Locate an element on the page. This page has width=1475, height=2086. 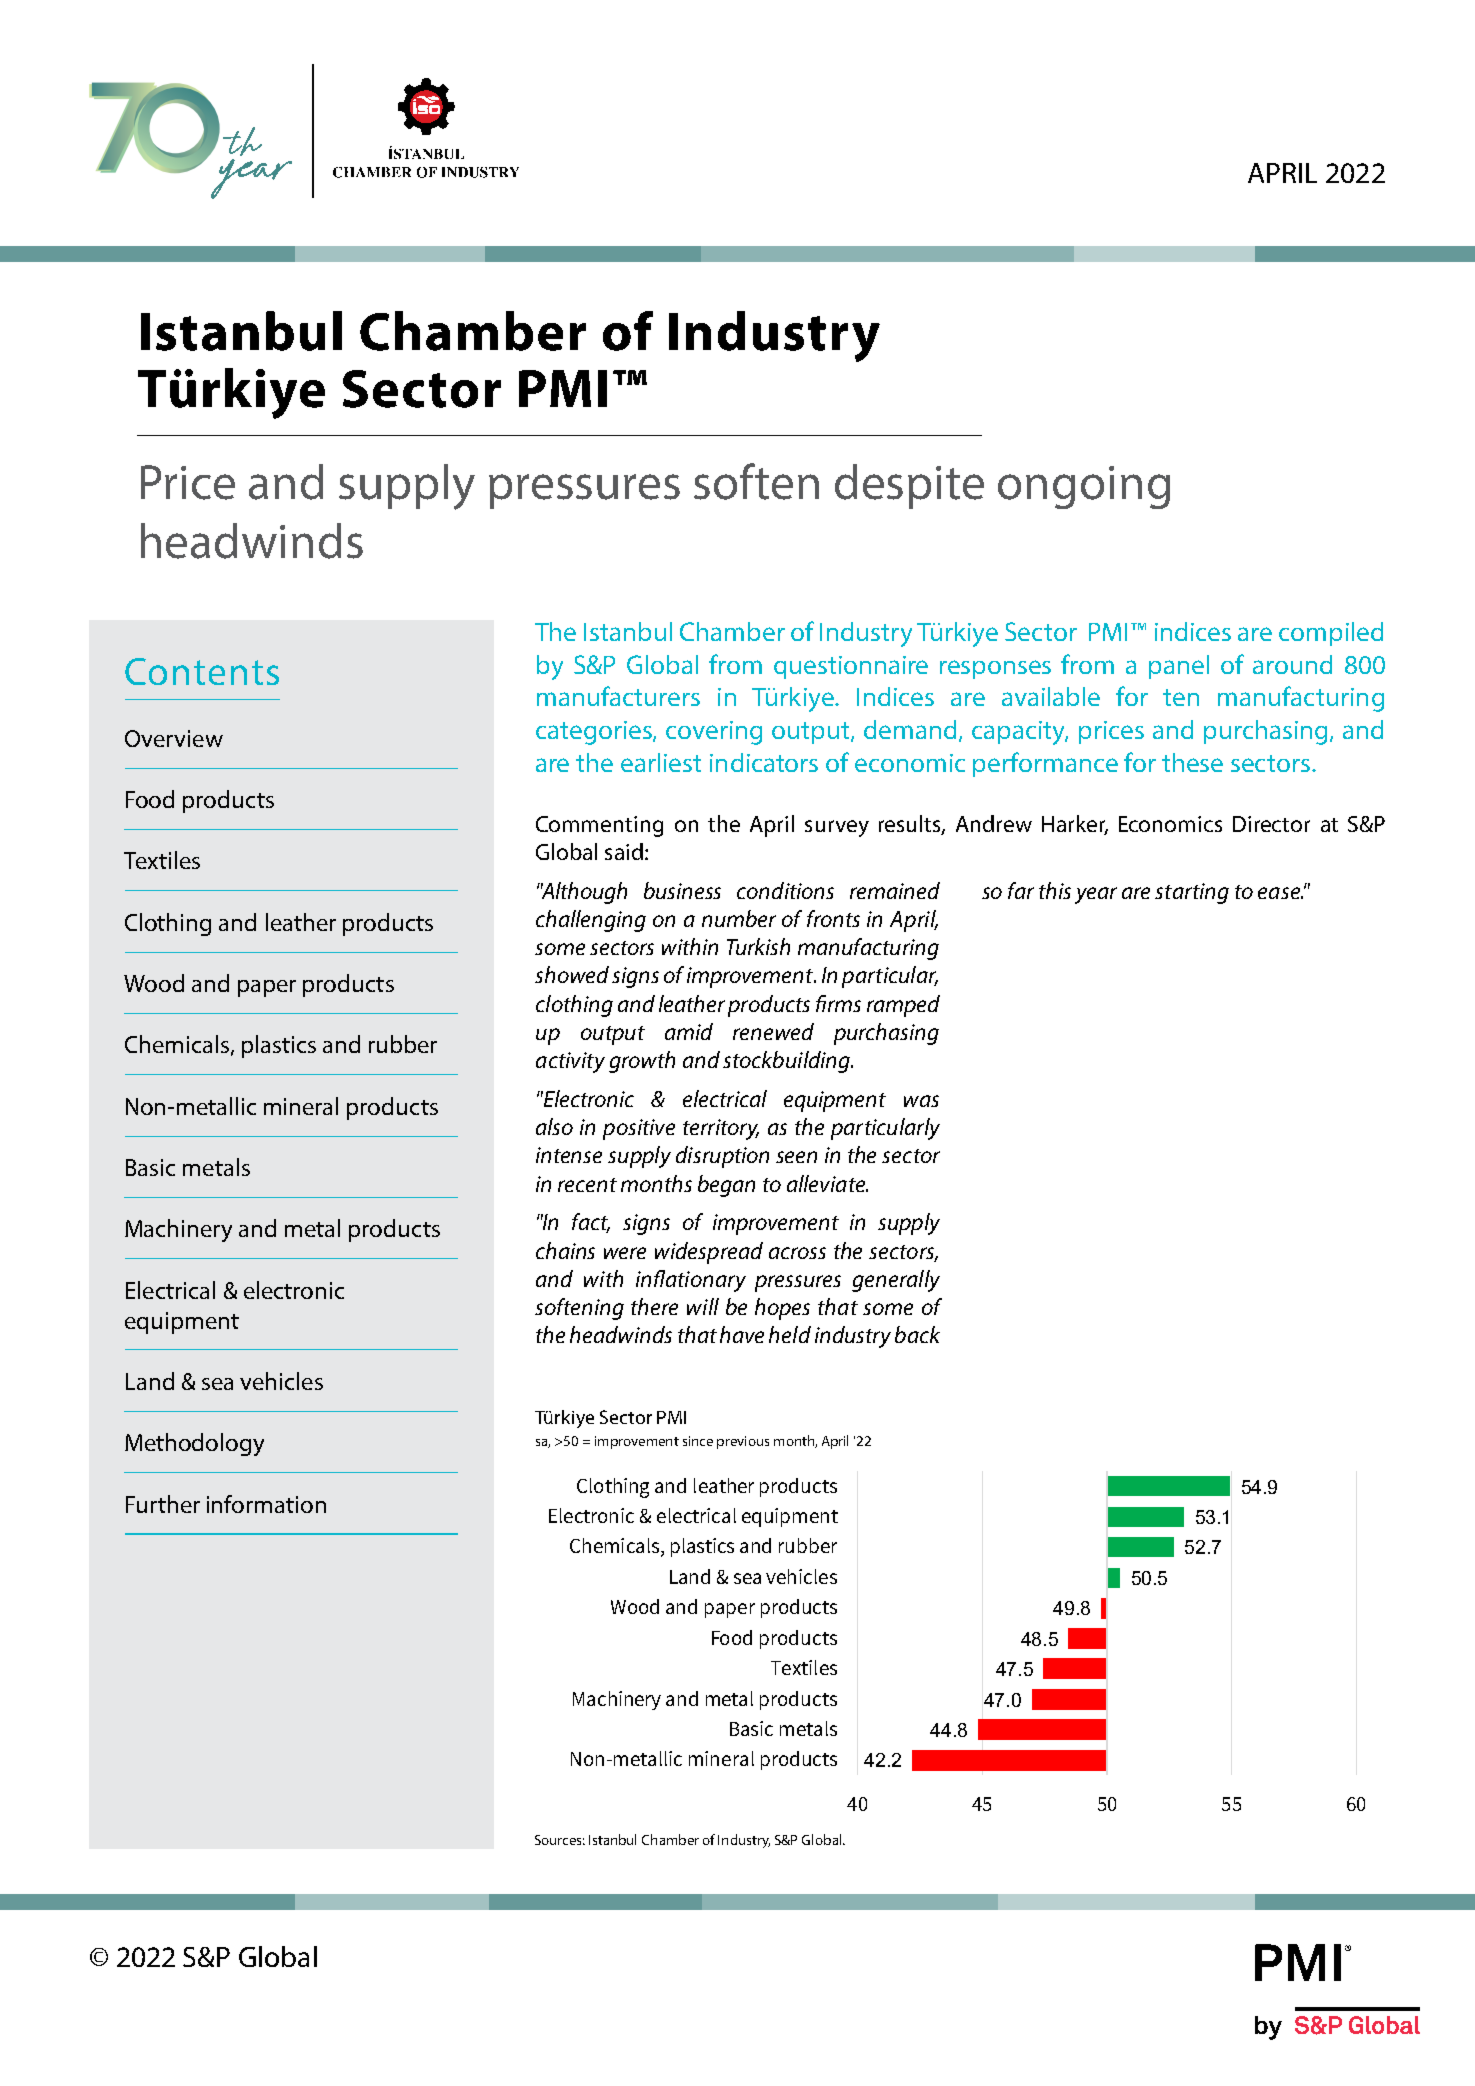
showed is located at coordinates (572, 974).
